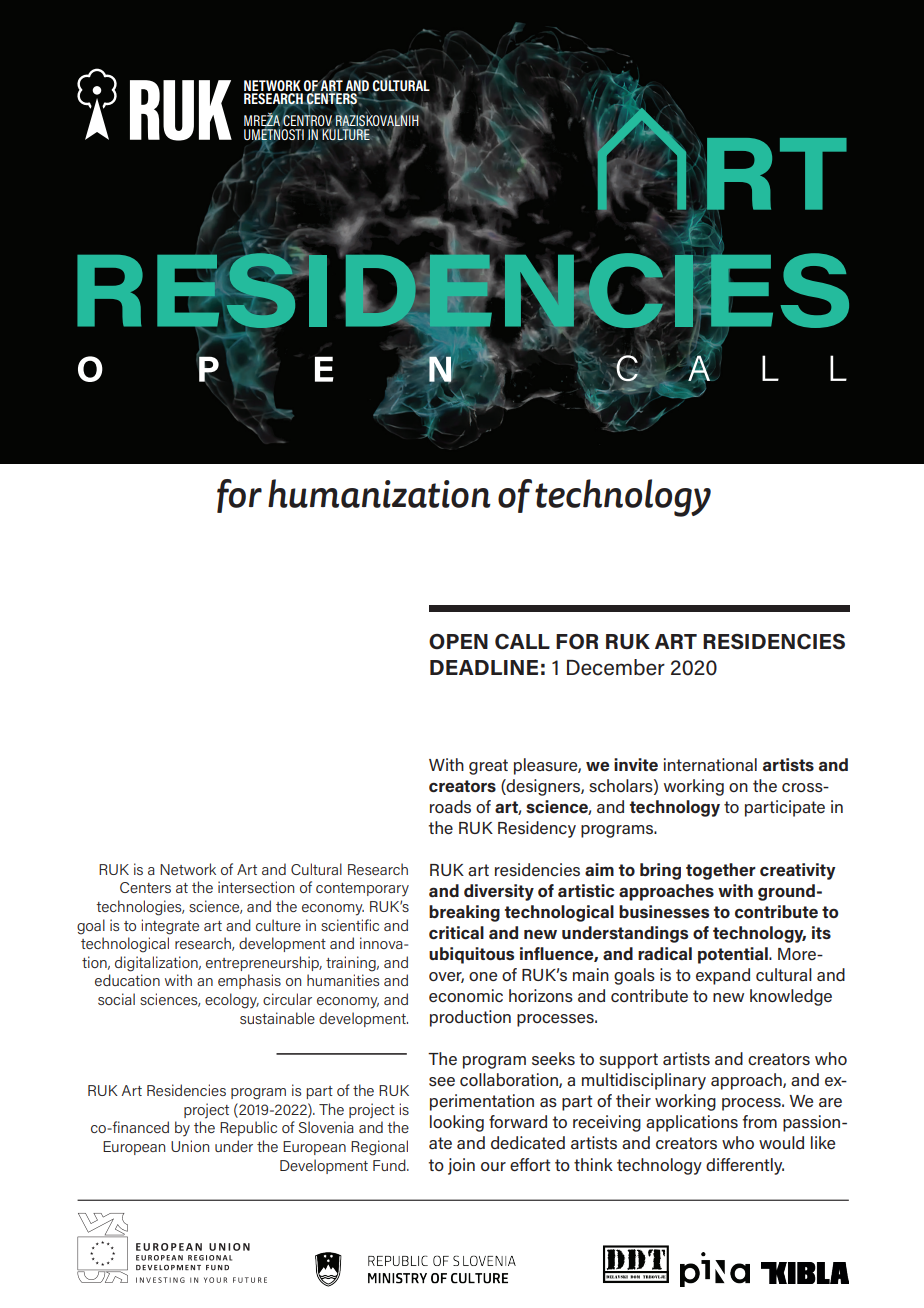 This document has width=924, height=1308. What do you see at coordinates (190, 1146) in the document?
I see `Union` at bounding box center [190, 1146].
